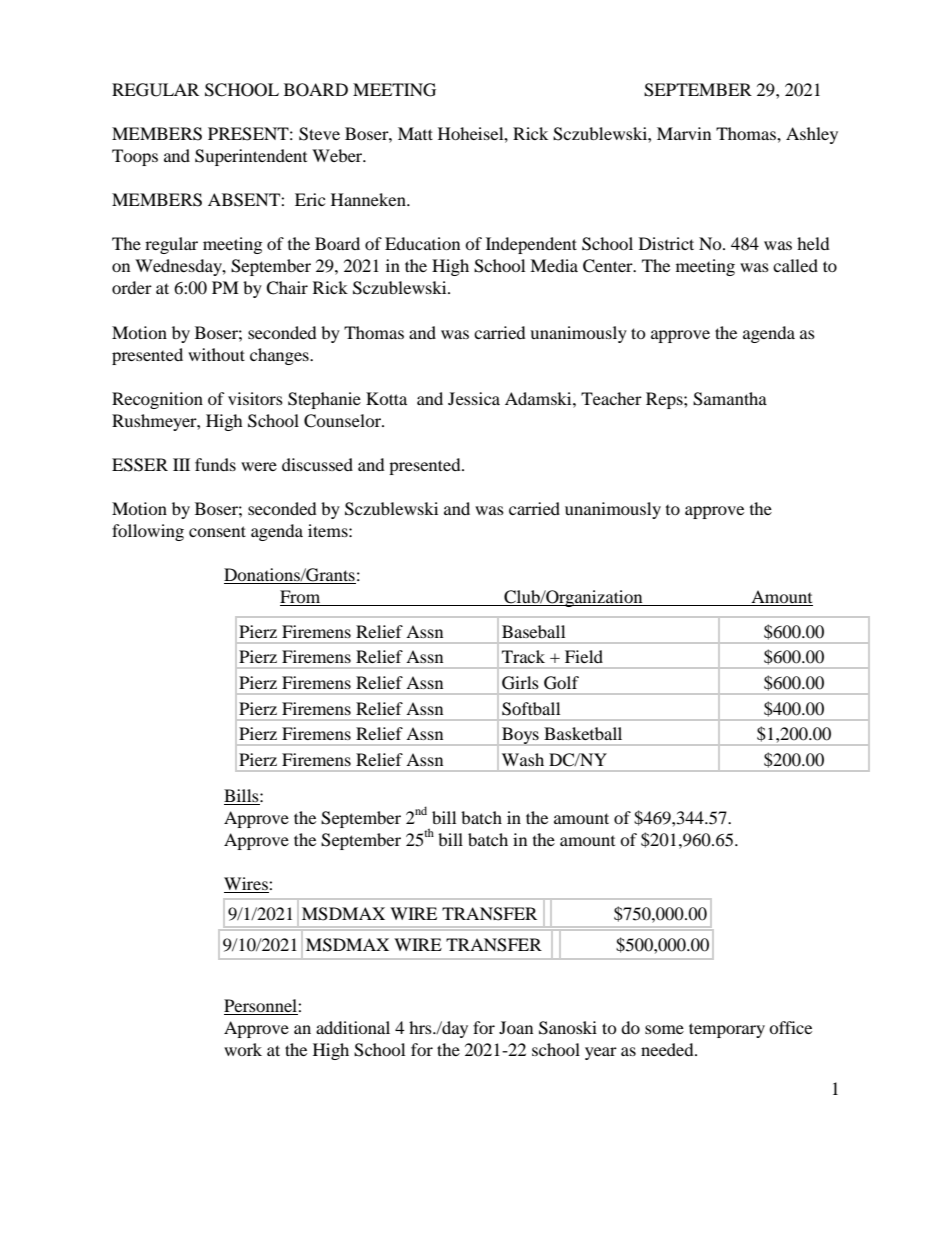 The width and height of the document is (952, 1233). What do you see at coordinates (583, 733) in the document?
I see `Basketball` at bounding box center [583, 733].
